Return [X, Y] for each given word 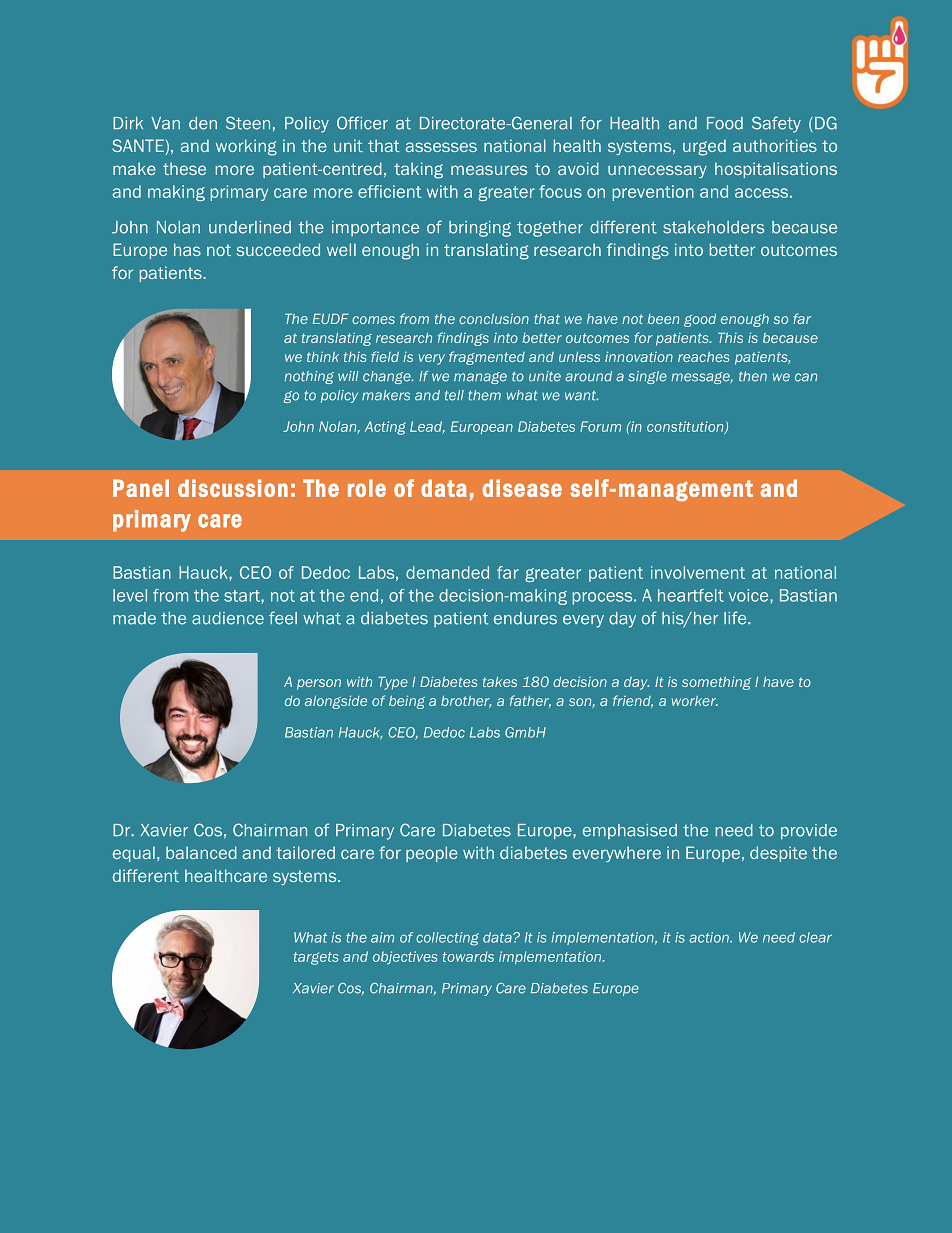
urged [704, 147]
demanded [447, 572]
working [246, 147]
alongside [336, 702]
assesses [441, 147]
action [710, 937]
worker [695, 701]
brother [466, 702]
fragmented [487, 358]
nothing [309, 377]
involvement [698, 572]
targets [316, 958]
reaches [703, 357]
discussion [233, 488]
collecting [447, 939]
